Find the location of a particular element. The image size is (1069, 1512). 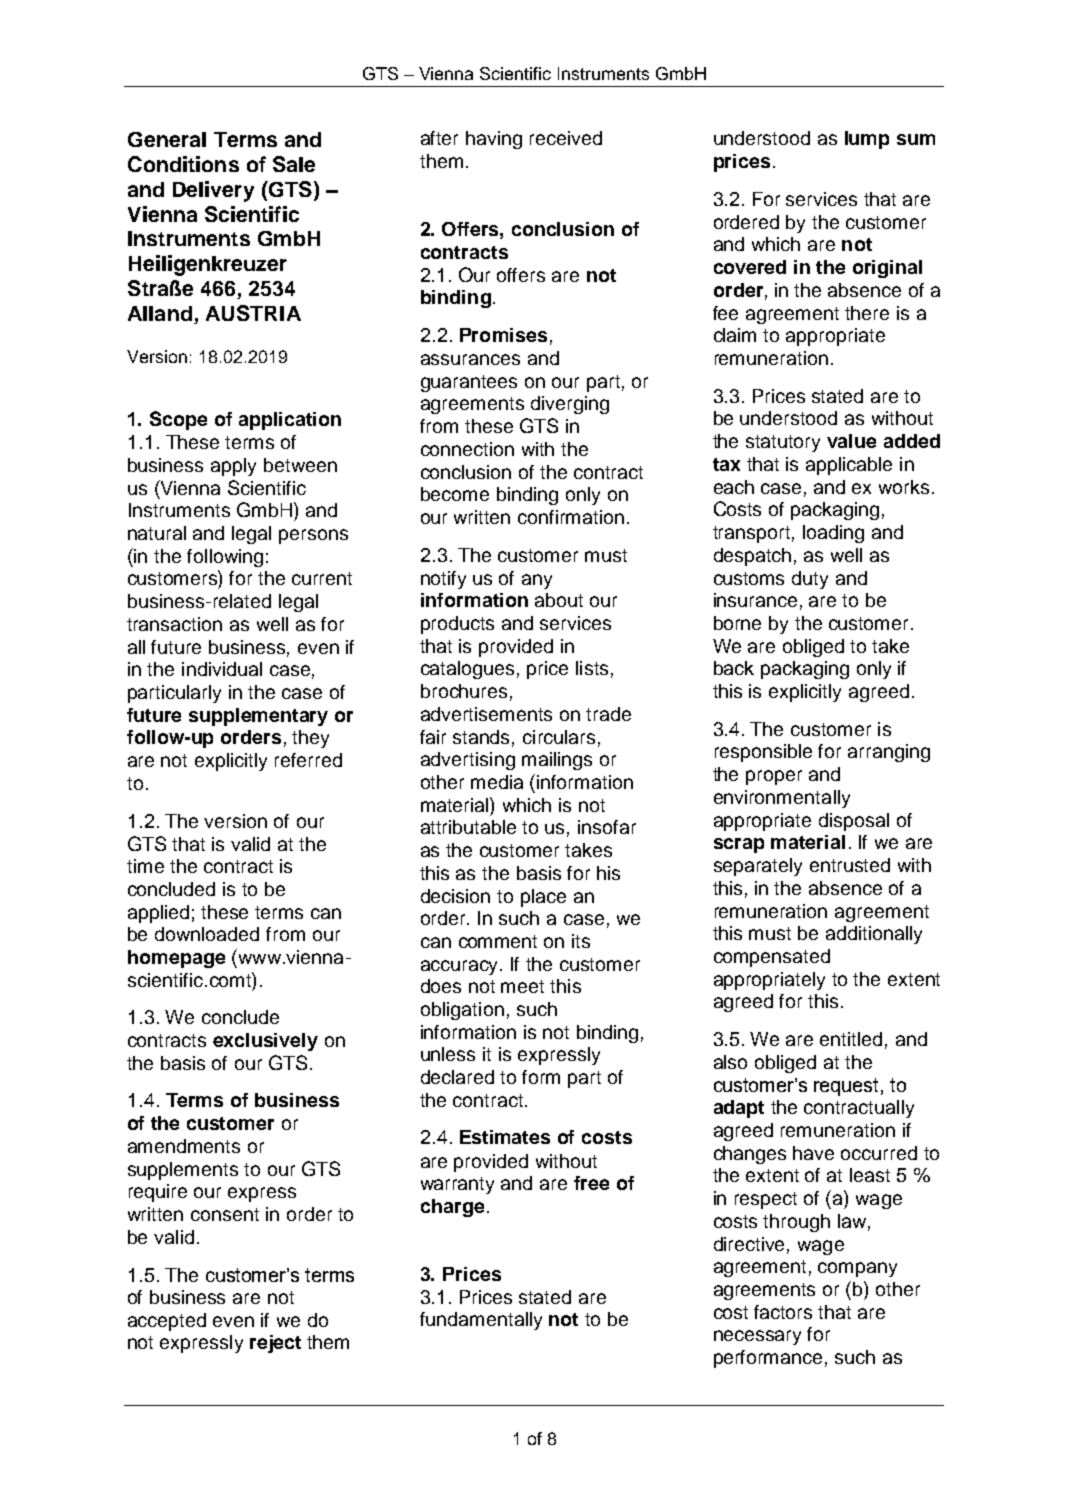

place is located at coordinates (543, 898).
